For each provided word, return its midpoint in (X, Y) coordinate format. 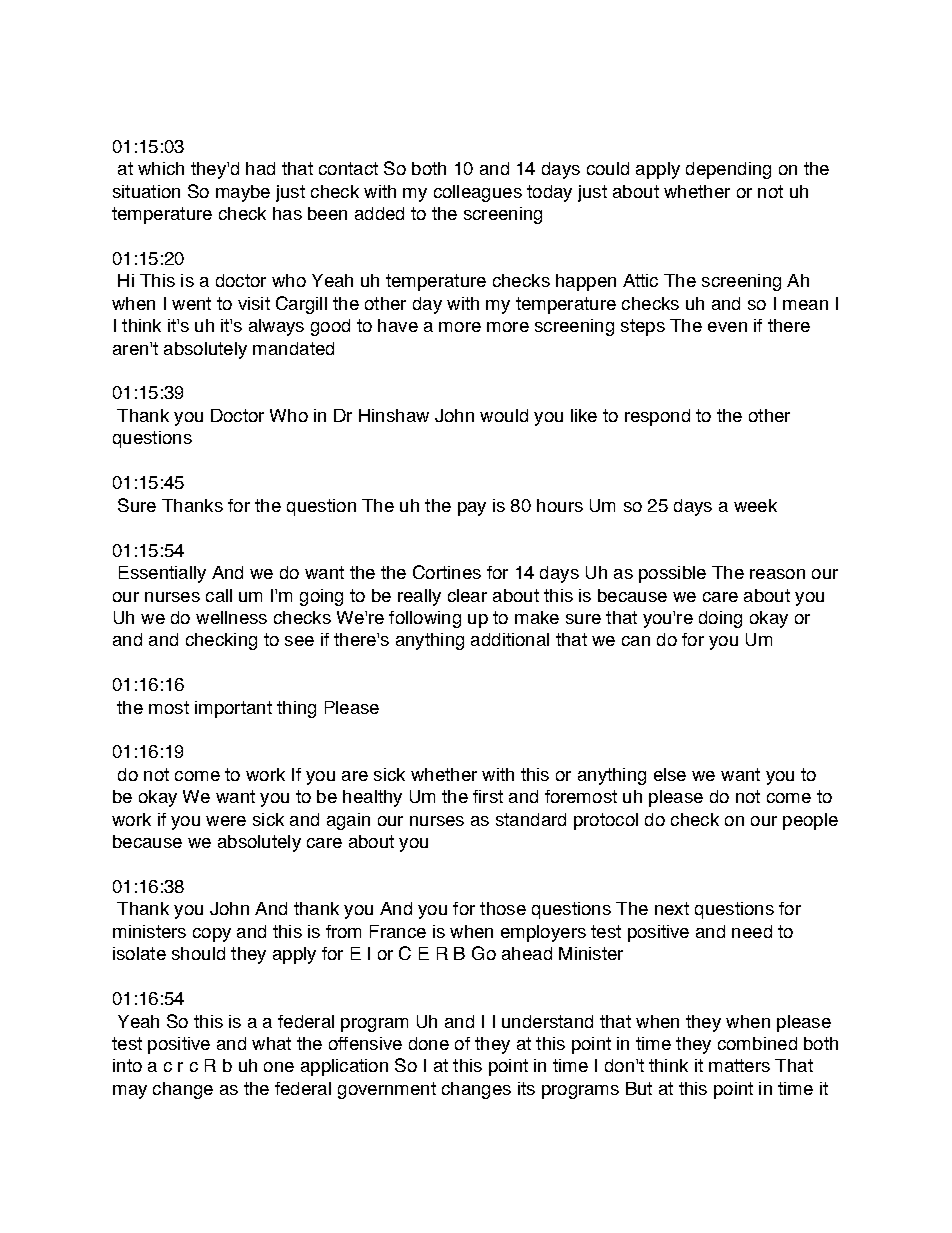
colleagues (478, 193)
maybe (243, 193)
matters (739, 1065)
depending (728, 170)
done (429, 1043)
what (271, 1043)
